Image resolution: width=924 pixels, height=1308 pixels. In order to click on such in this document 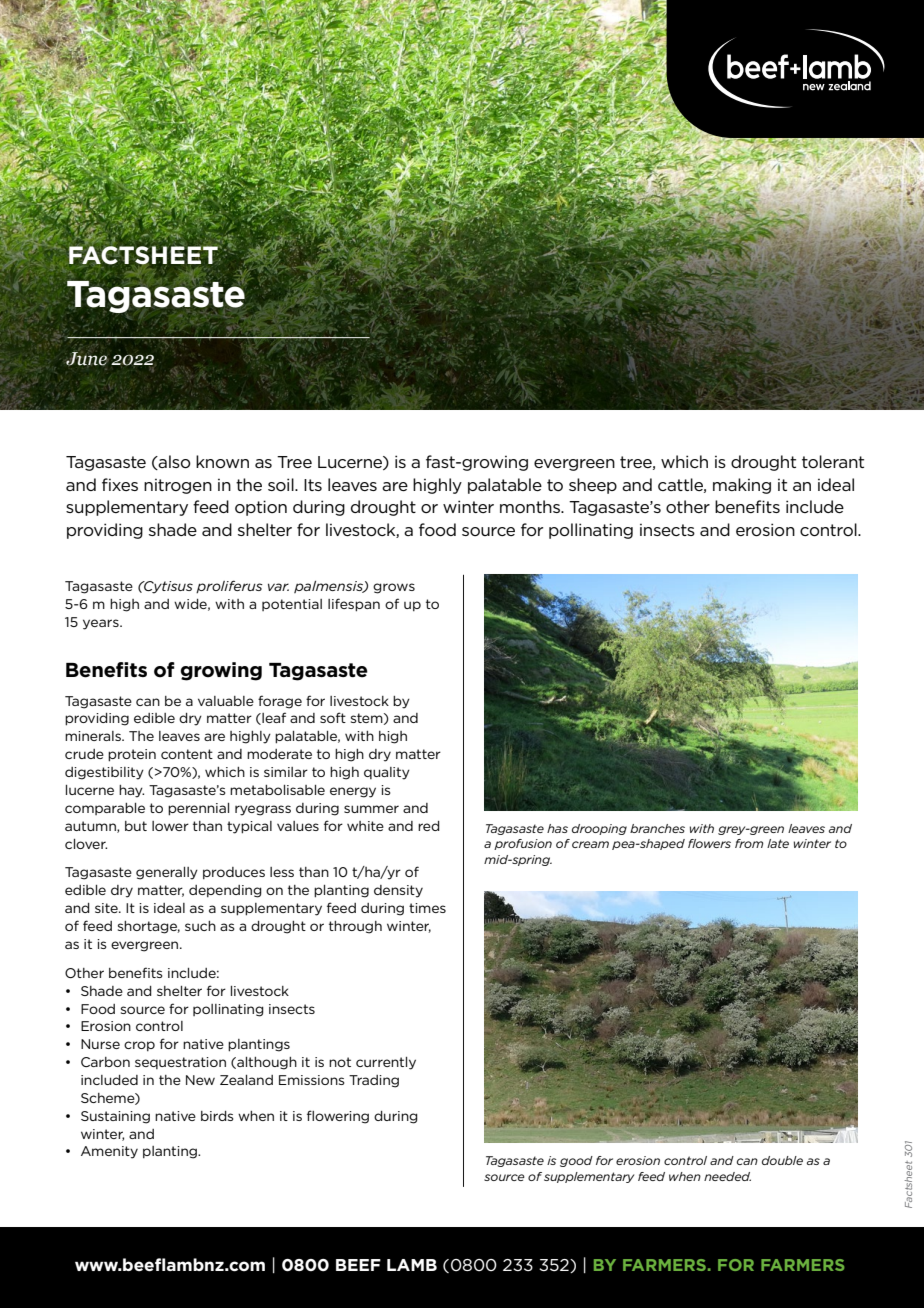, I will do `click(200, 926)`.
